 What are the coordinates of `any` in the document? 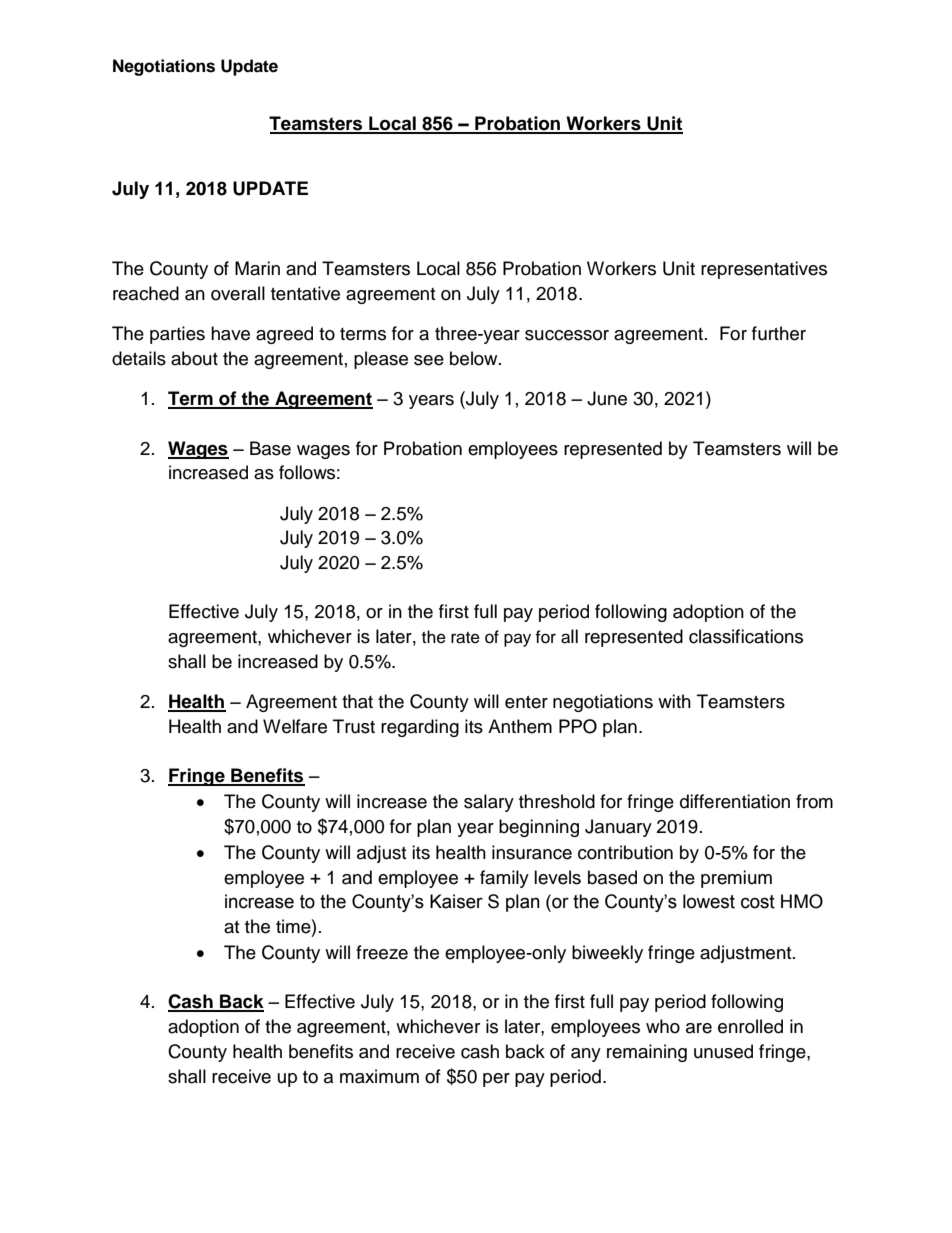 It's located at (586, 1055).
